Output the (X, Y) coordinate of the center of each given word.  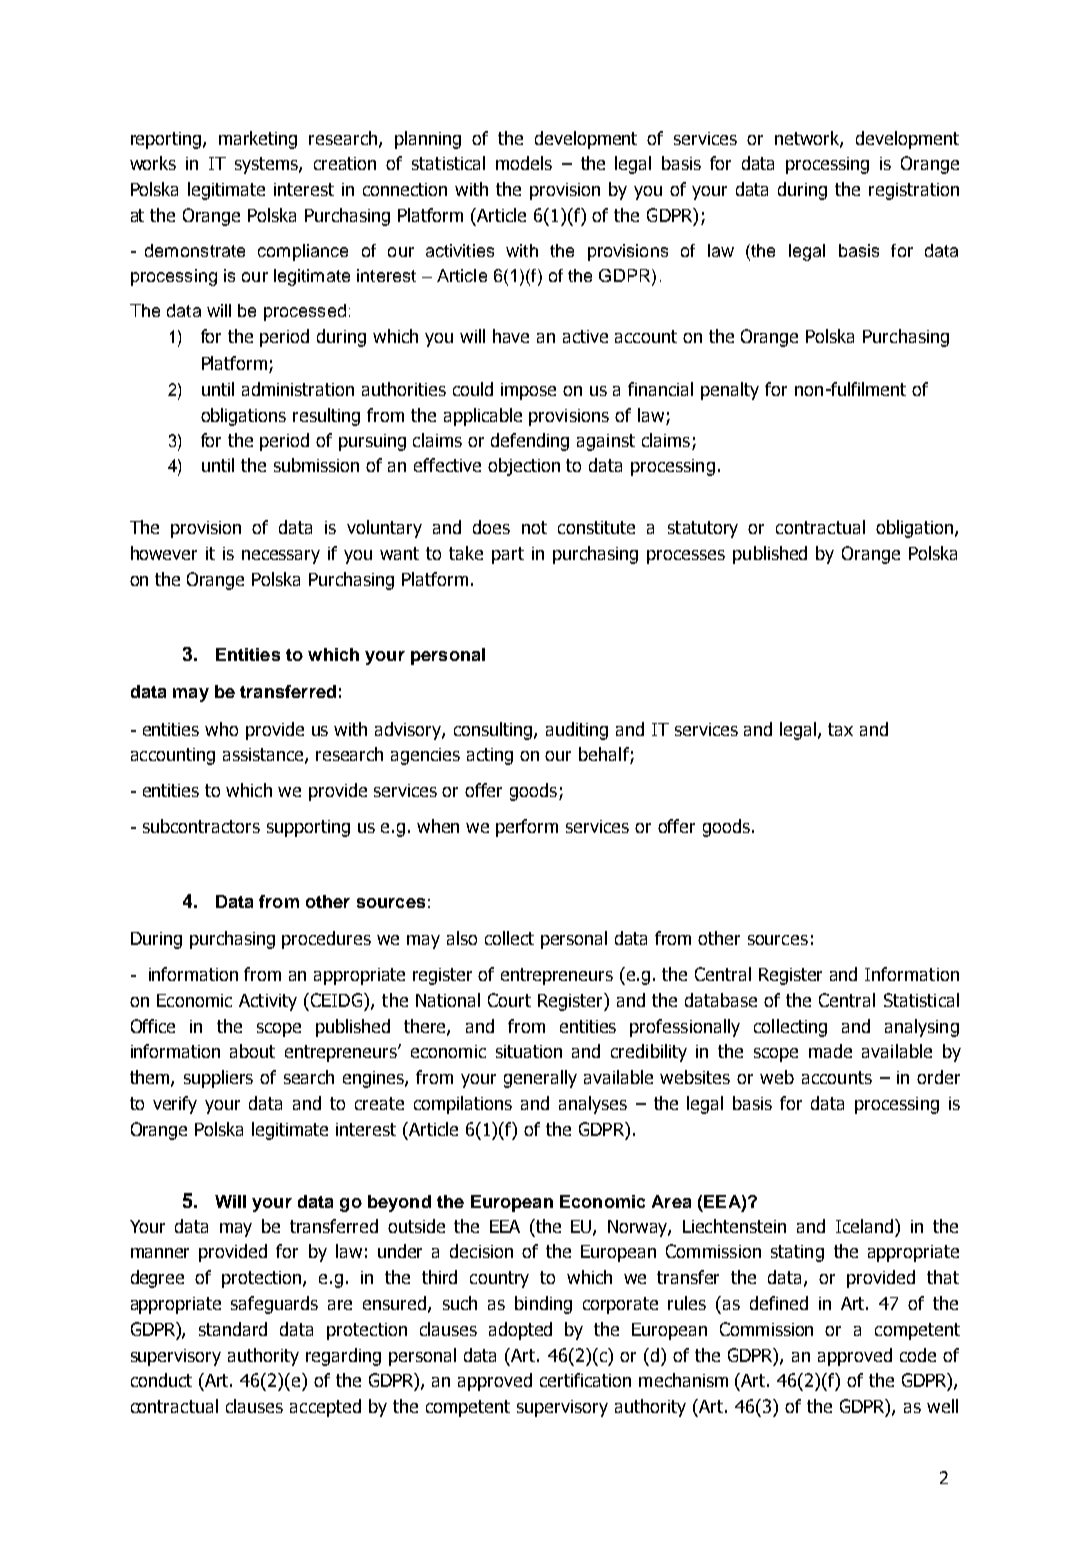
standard (233, 1329)
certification (585, 1380)
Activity (268, 1002)
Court (509, 1000)
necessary (281, 557)
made (830, 1051)
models (524, 163)
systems (268, 165)
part (508, 555)
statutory (703, 529)
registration (914, 191)
